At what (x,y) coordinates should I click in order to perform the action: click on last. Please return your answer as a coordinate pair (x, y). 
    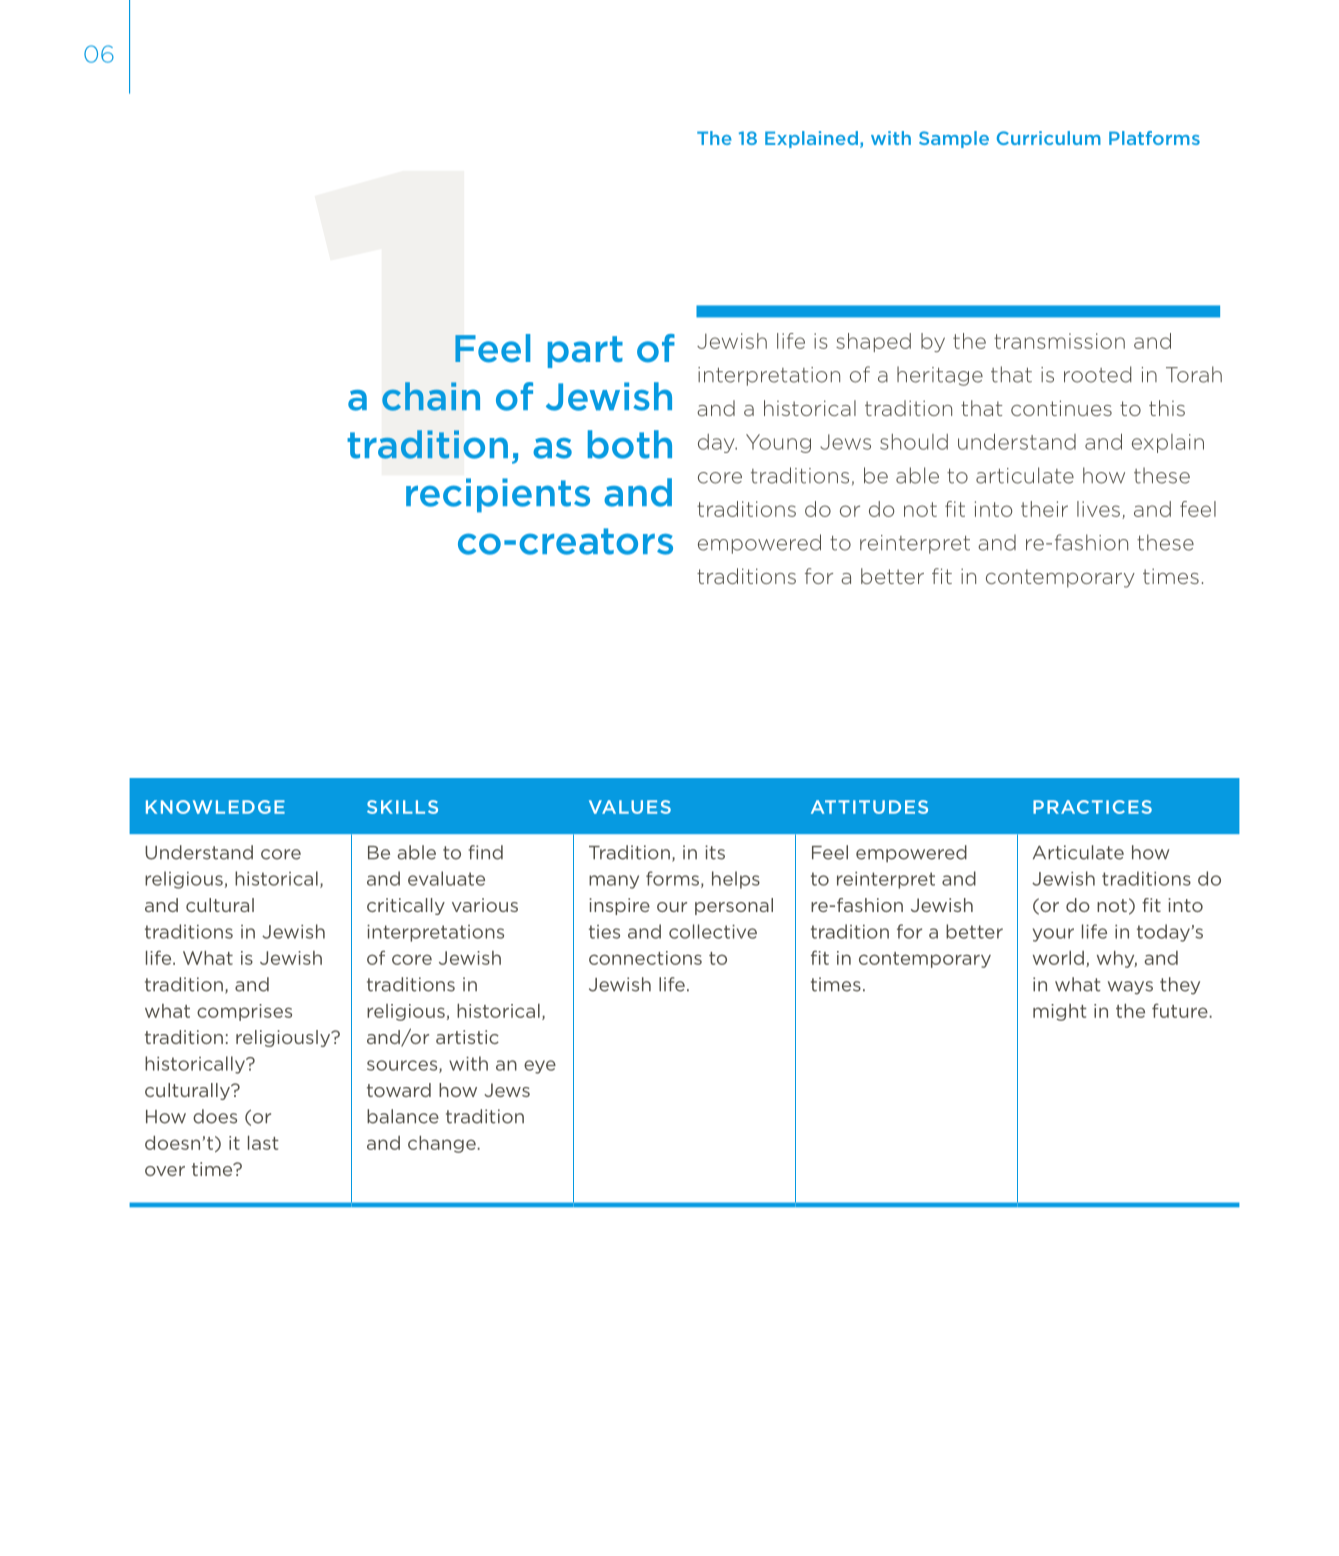
    Looking at the image, I should click on (263, 1143).
